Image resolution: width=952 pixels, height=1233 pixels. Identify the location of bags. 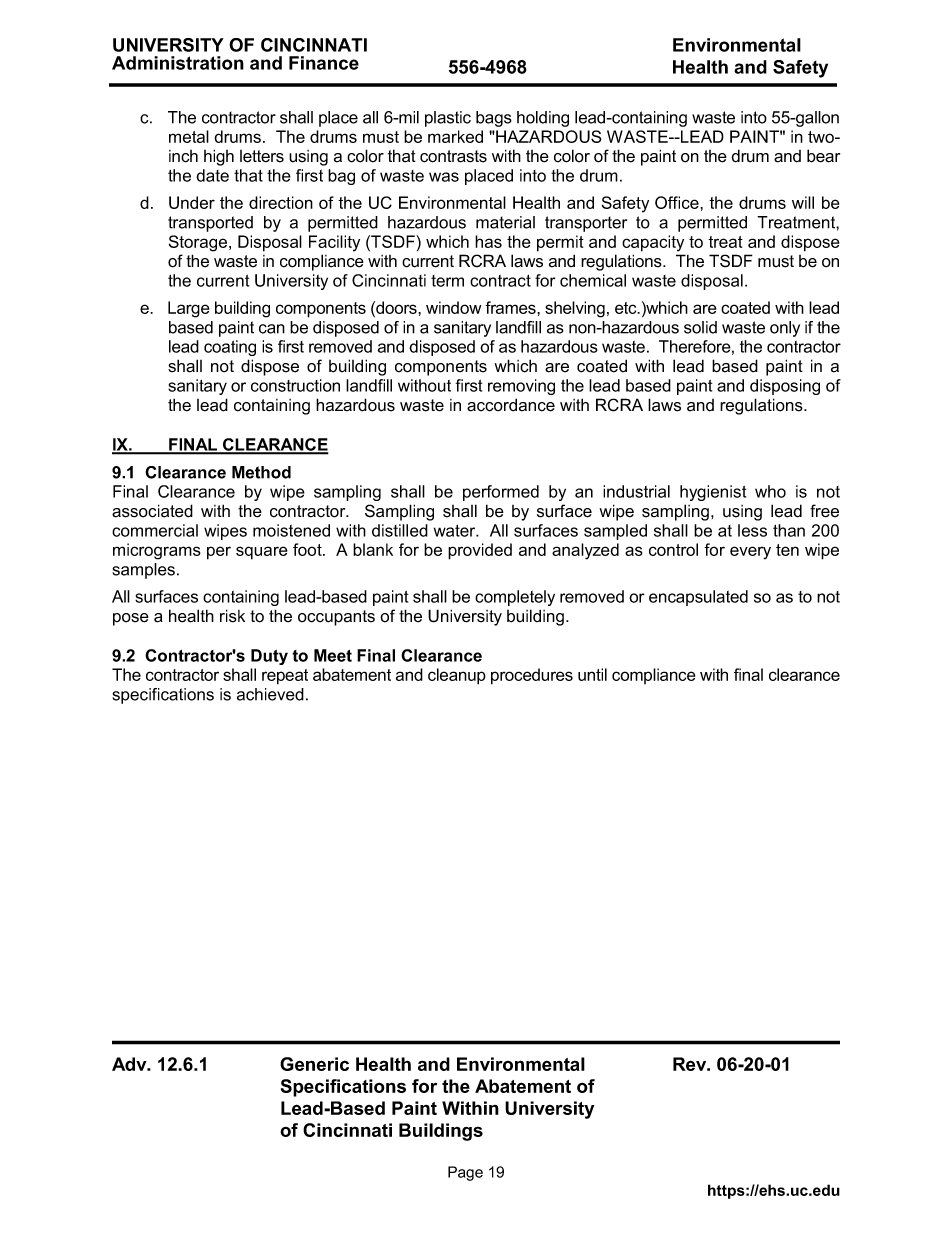
(494, 119).
